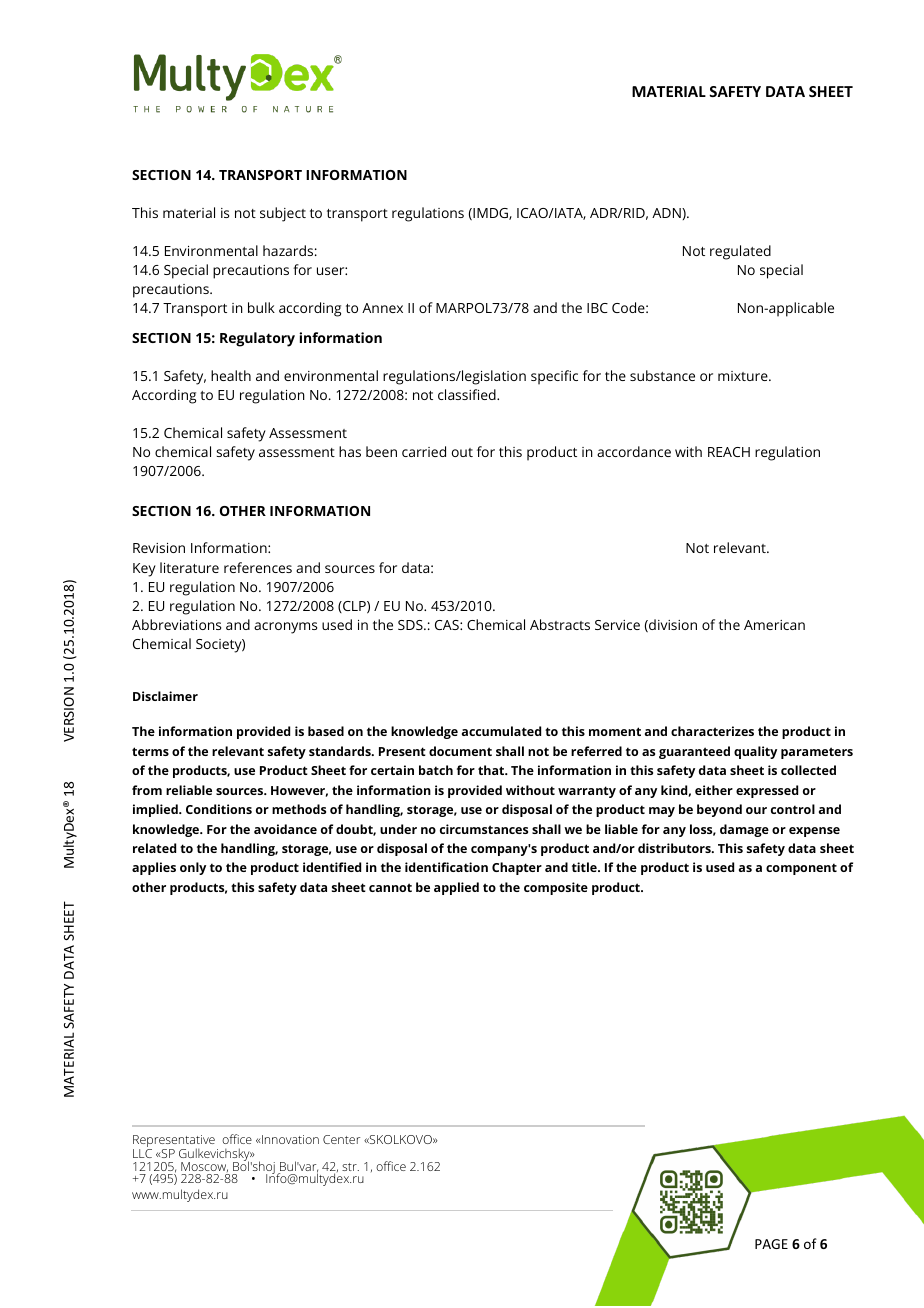 The image size is (924, 1308). Describe the element at coordinates (382, 308) in the image. I see `Annex` at that location.
